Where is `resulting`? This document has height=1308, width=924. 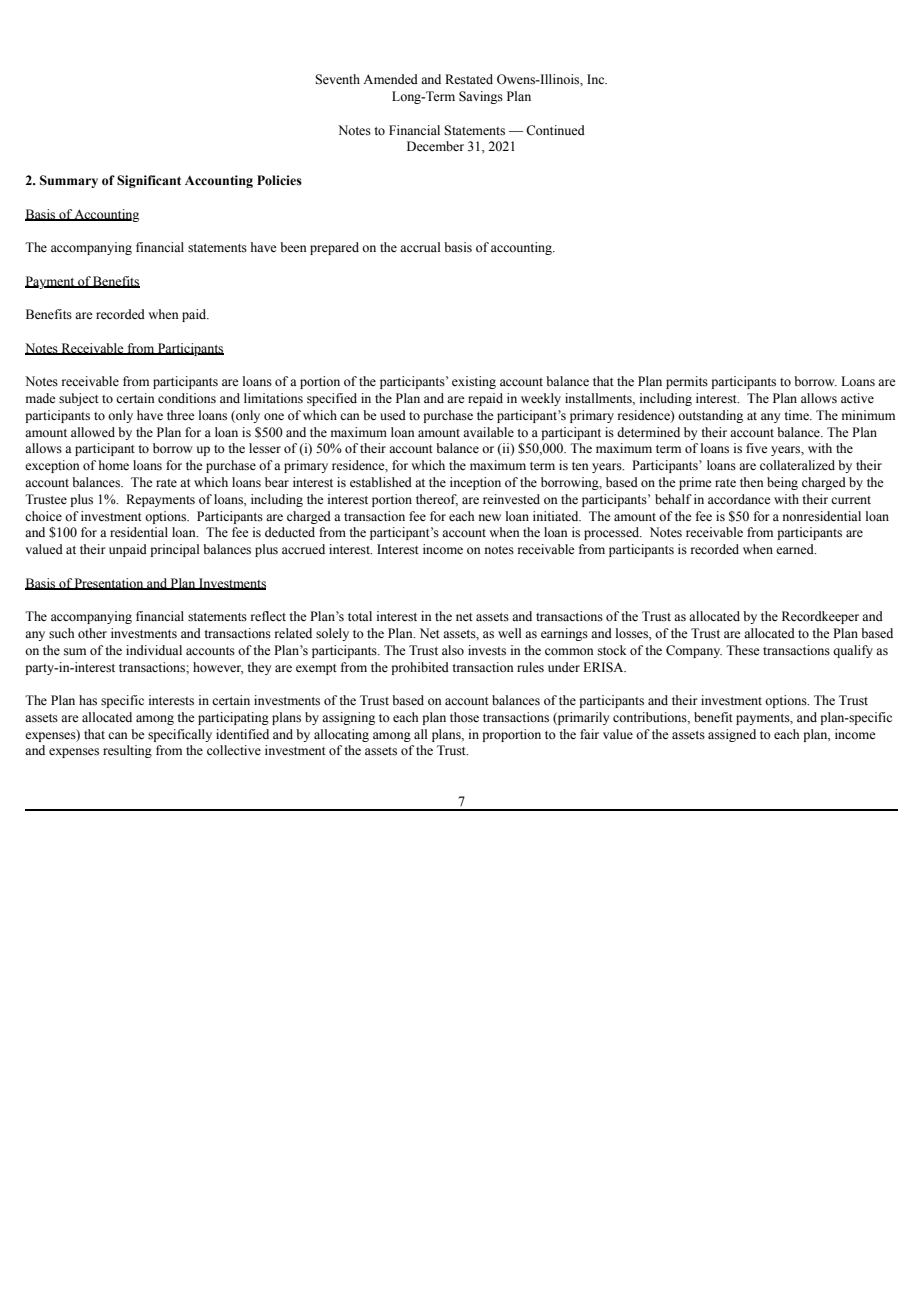
resulting is located at coordinates (127, 751).
